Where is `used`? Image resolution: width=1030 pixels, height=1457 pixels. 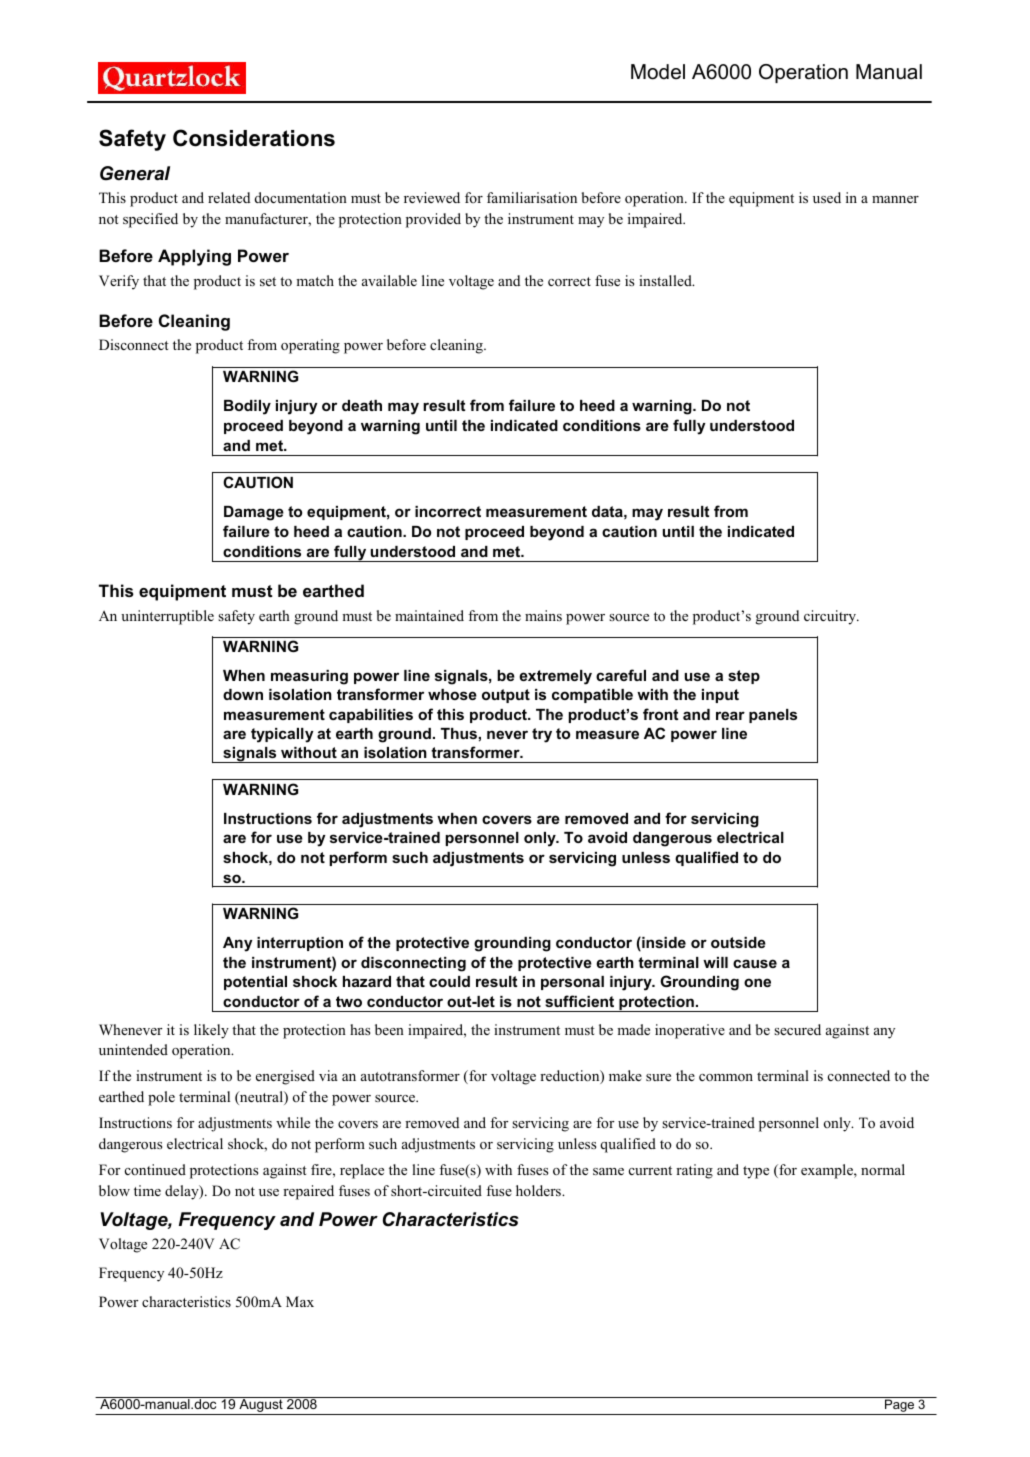 used is located at coordinates (827, 197).
